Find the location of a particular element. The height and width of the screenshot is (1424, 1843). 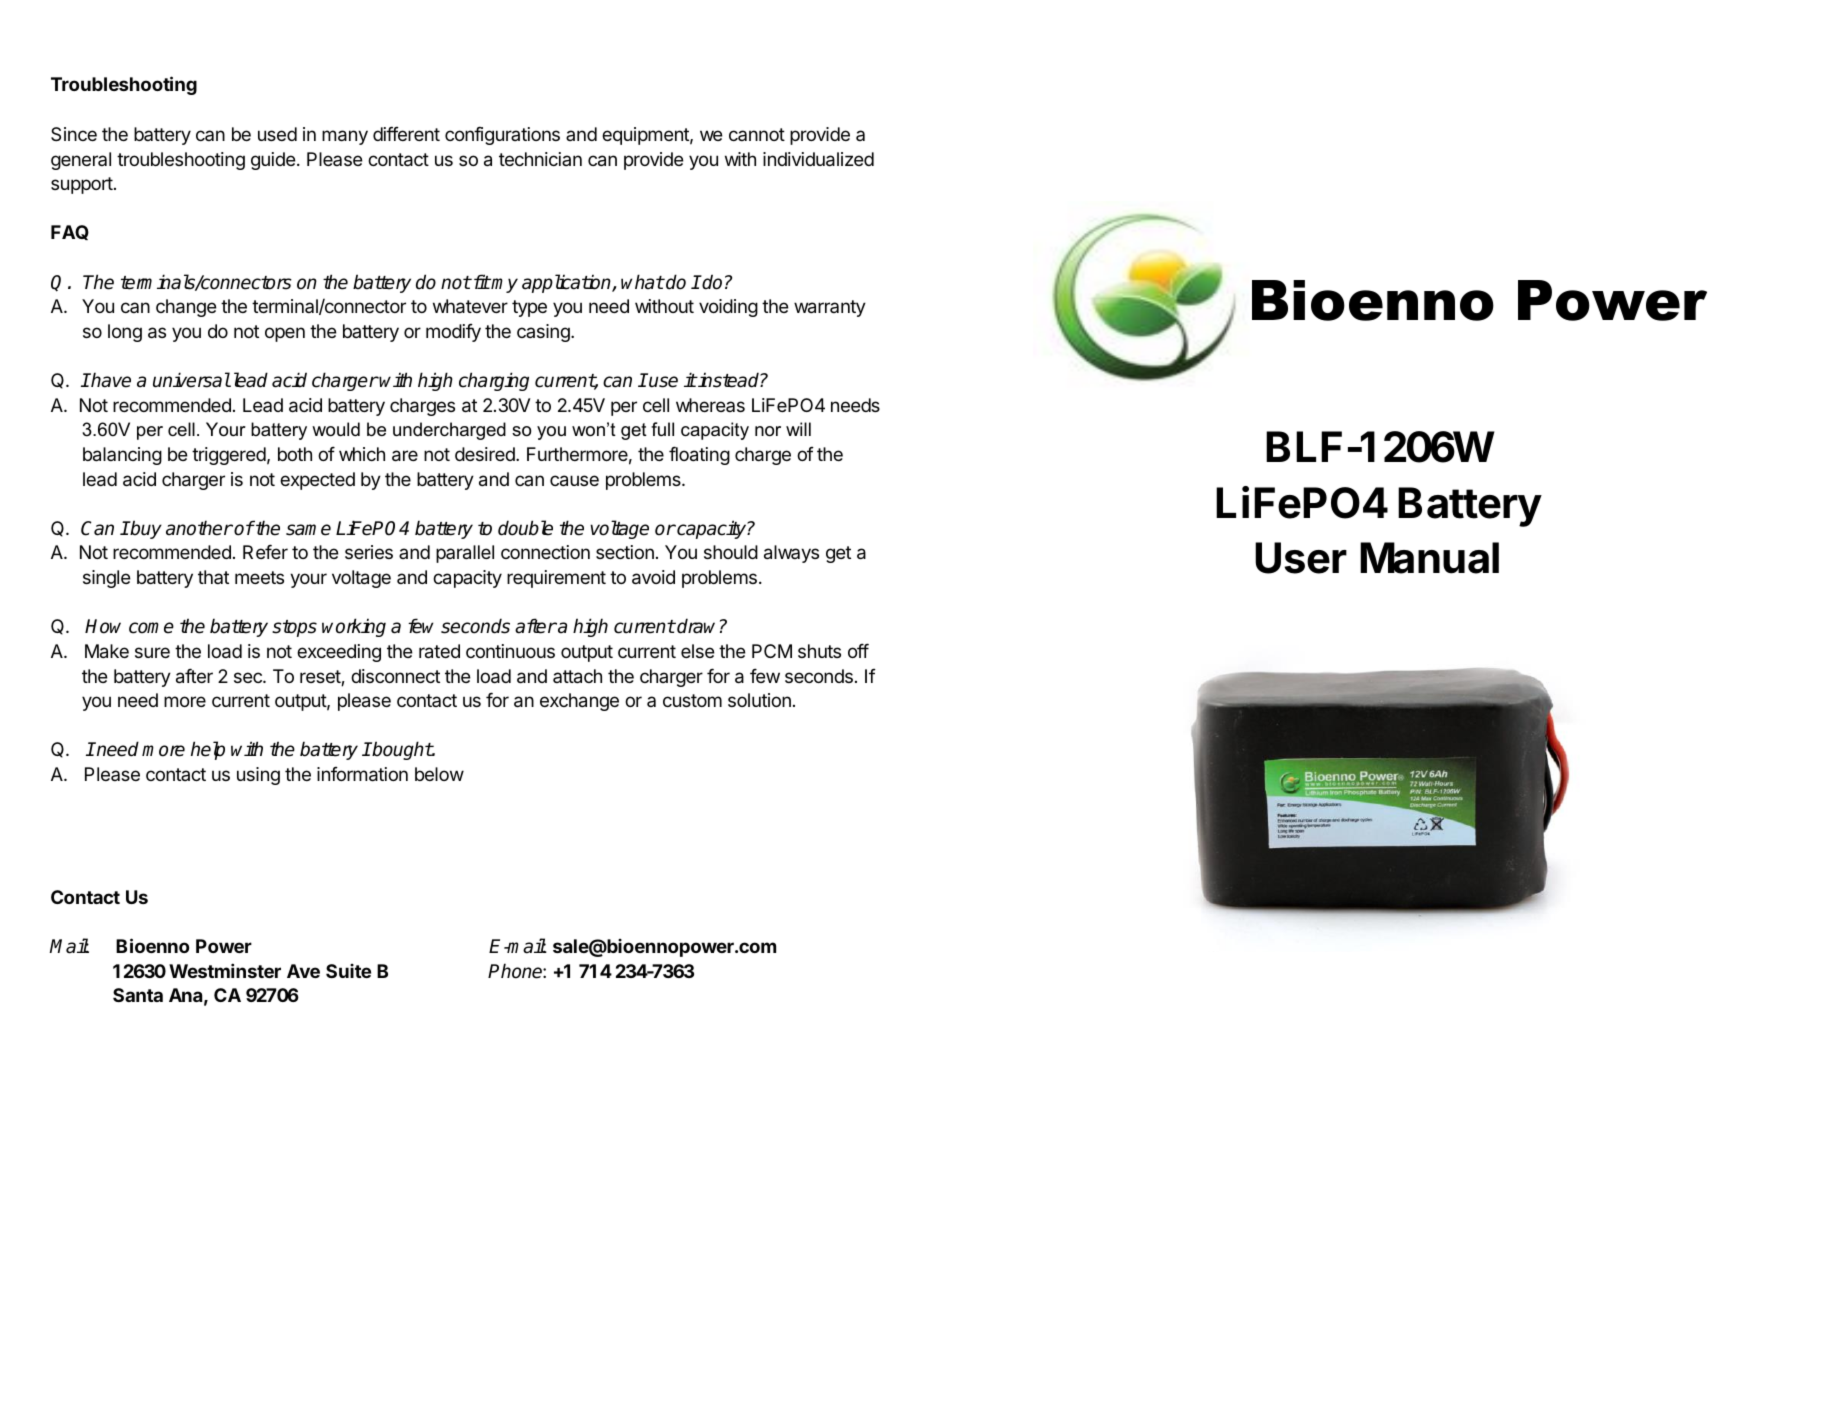

solution is located at coordinates (759, 700).
